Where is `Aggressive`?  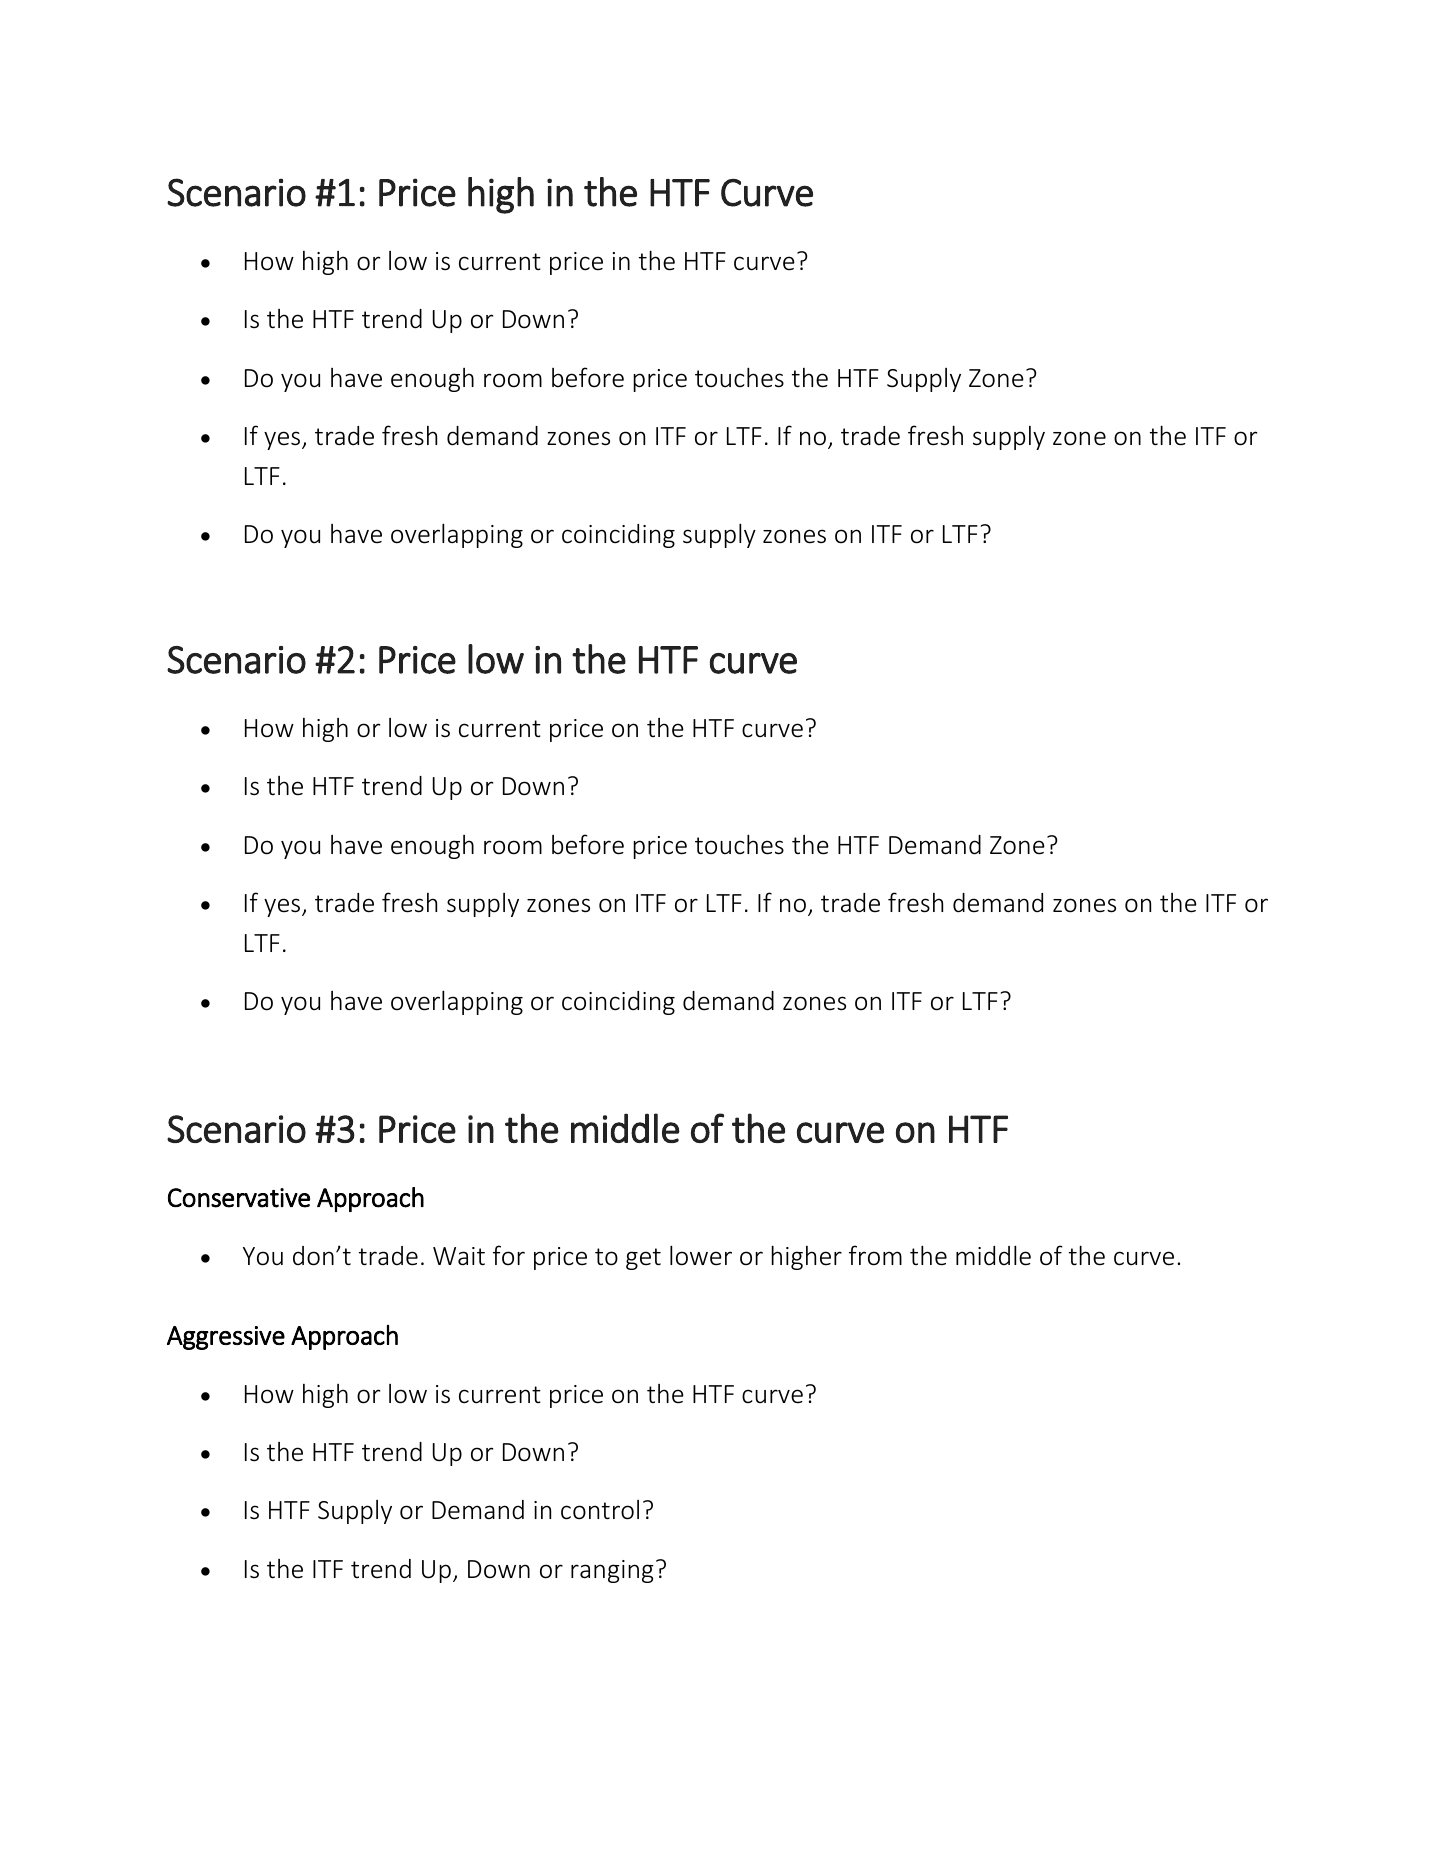 Aggressive is located at coordinates (226, 1338).
